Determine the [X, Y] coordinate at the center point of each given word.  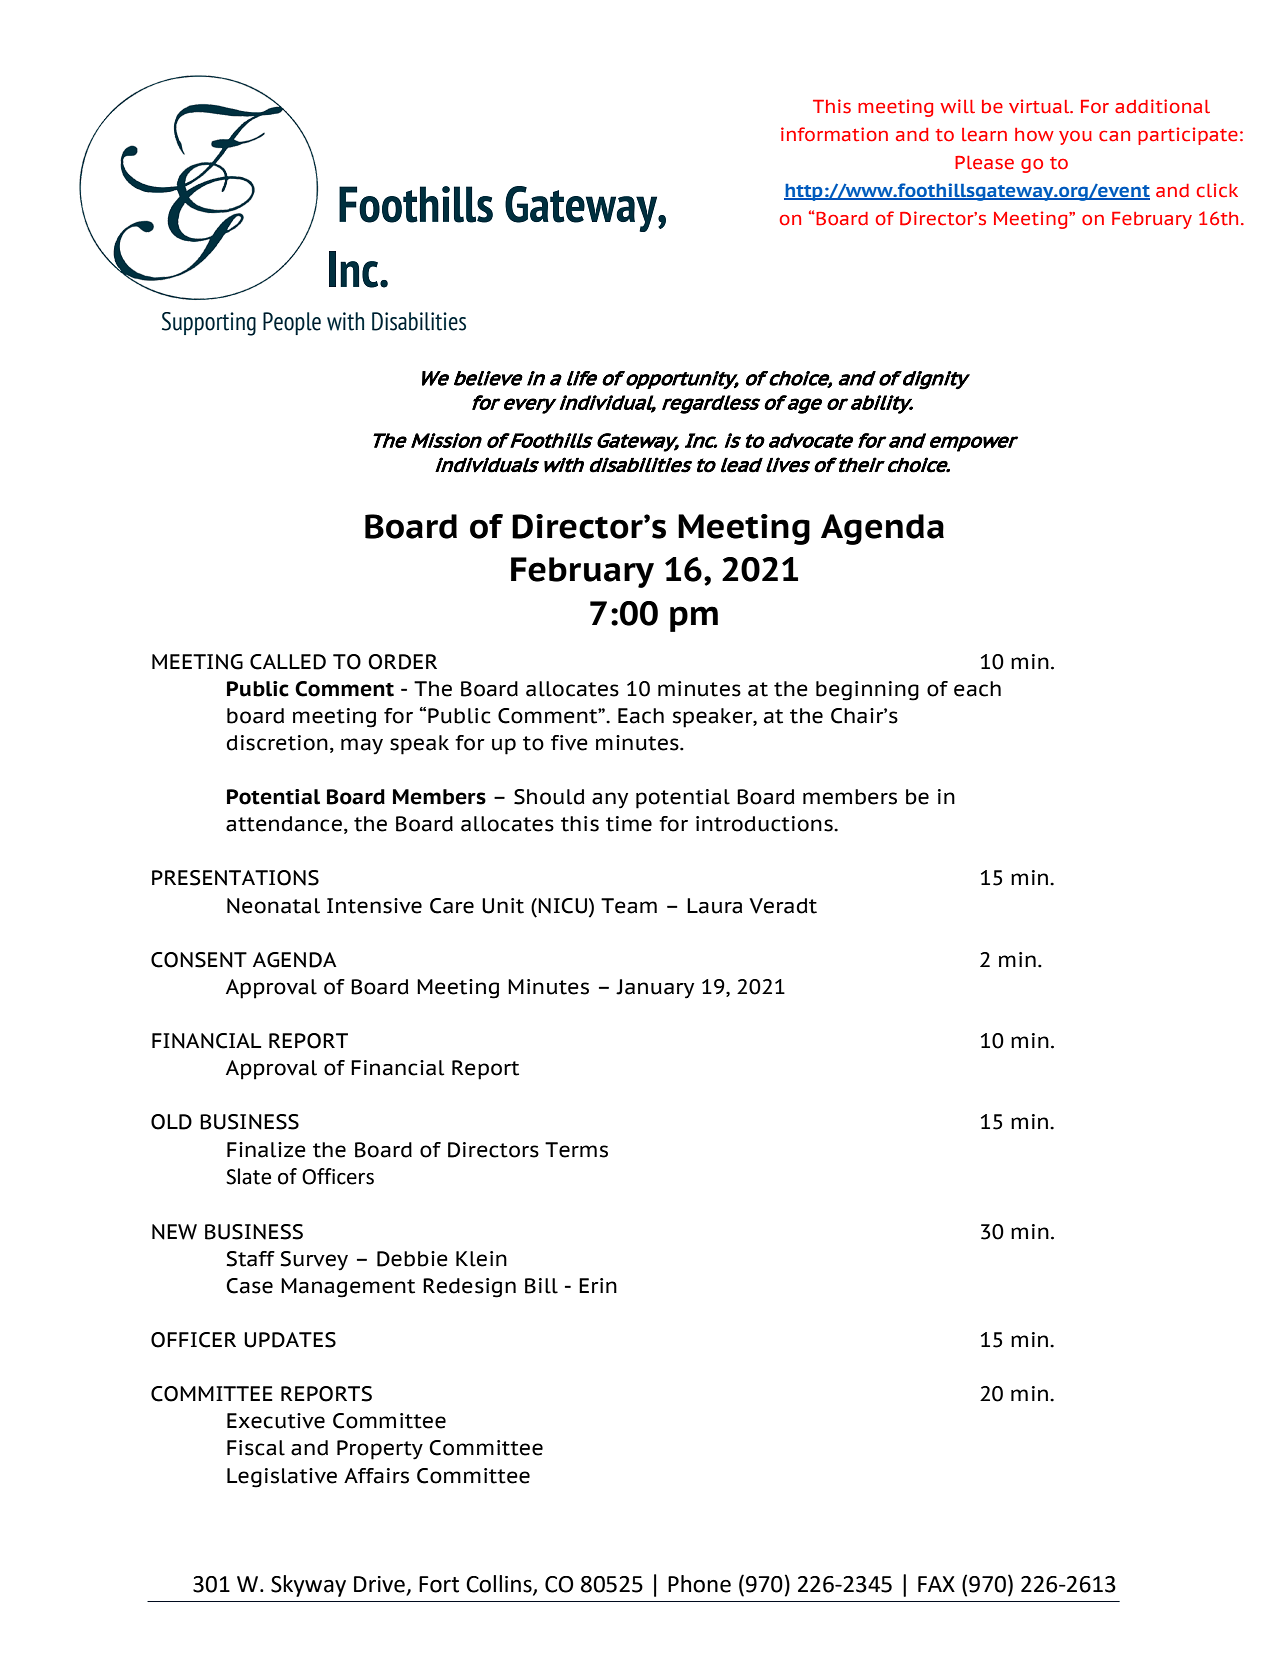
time [629, 824]
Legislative [282, 1478]
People [292, 323]
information [834, 134]
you [1075, 138]
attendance [284, 824]
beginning [867, 691]
